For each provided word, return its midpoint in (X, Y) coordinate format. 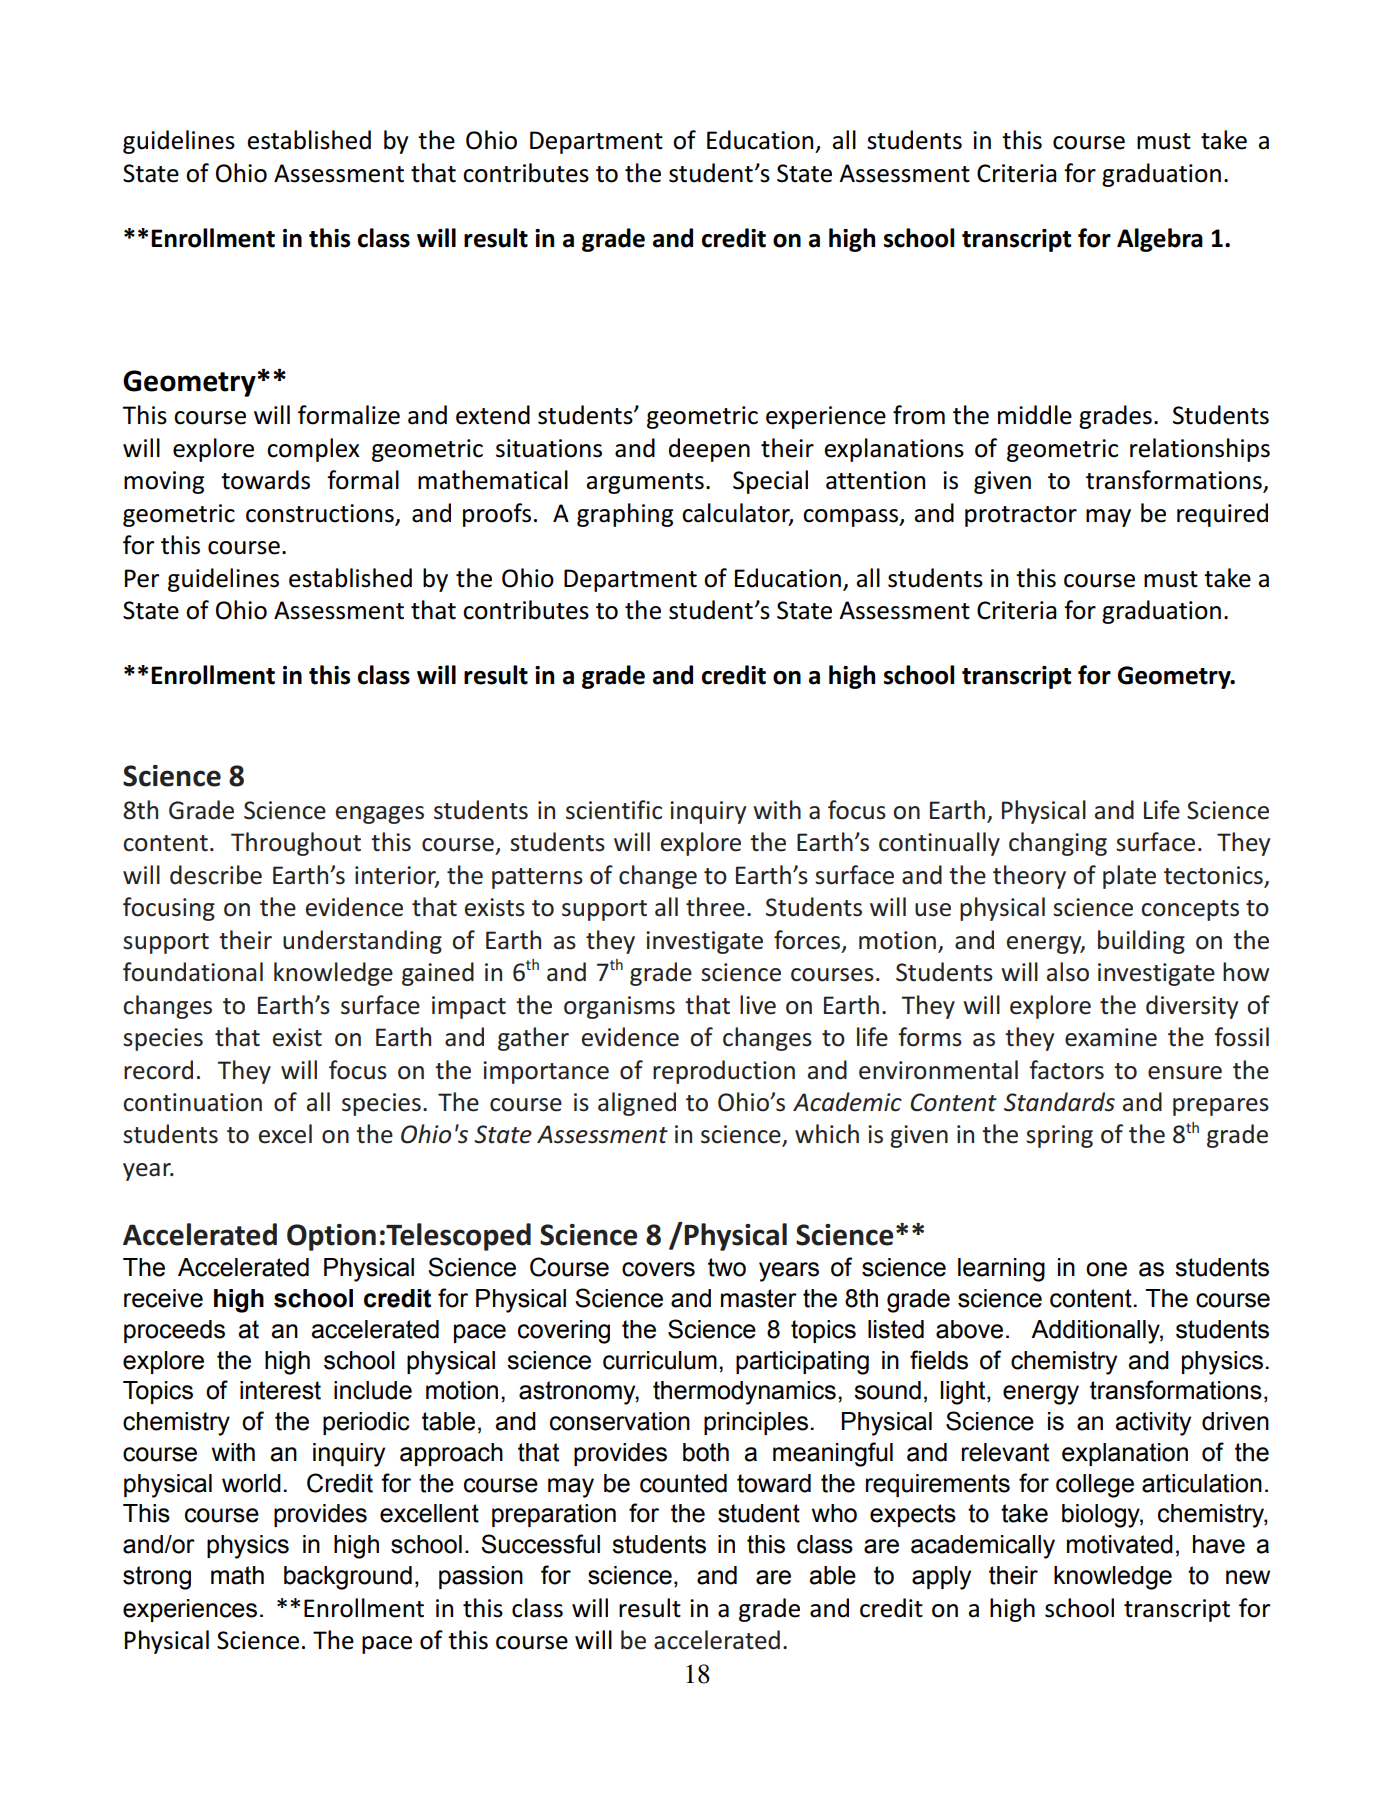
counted (683, 1483)
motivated (1120, 1544)
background (348, 1578)
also (1068, 972)
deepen (709, 450)
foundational (193, 972)
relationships (1200, 450)
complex (313, 450)
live (758, 1005)
